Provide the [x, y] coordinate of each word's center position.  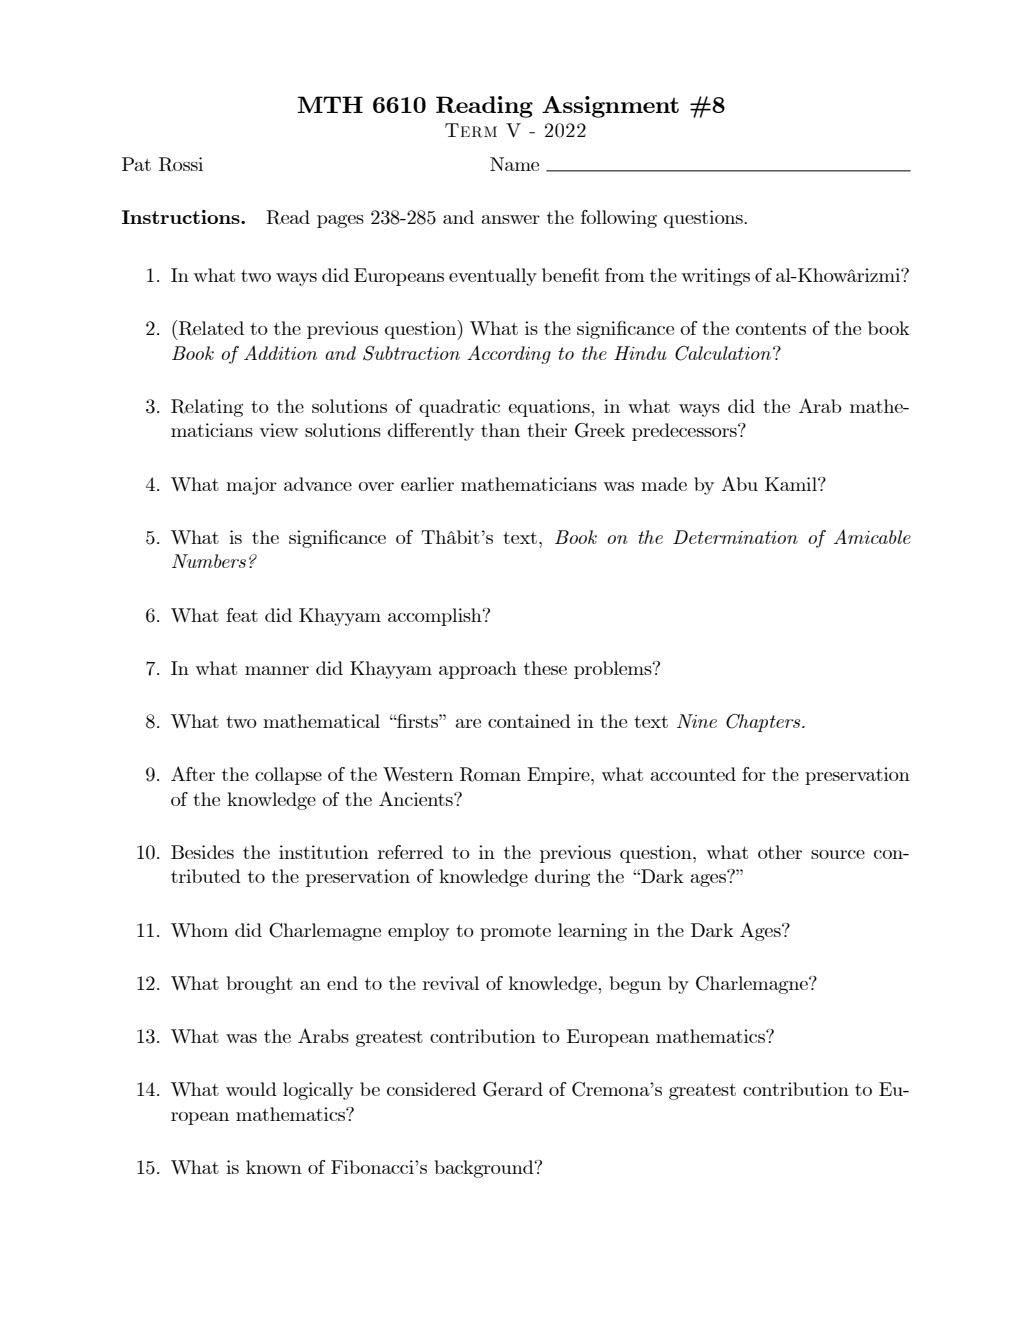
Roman [490, 774]
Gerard [513, 1089]
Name [514, 164]
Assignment [610, 107]
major [251, 486]
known [274, 1167]
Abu [739, 483]
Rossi [181, 164]
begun [635, 985]
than [500, 430]
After [193, 773]
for [754, 774]
